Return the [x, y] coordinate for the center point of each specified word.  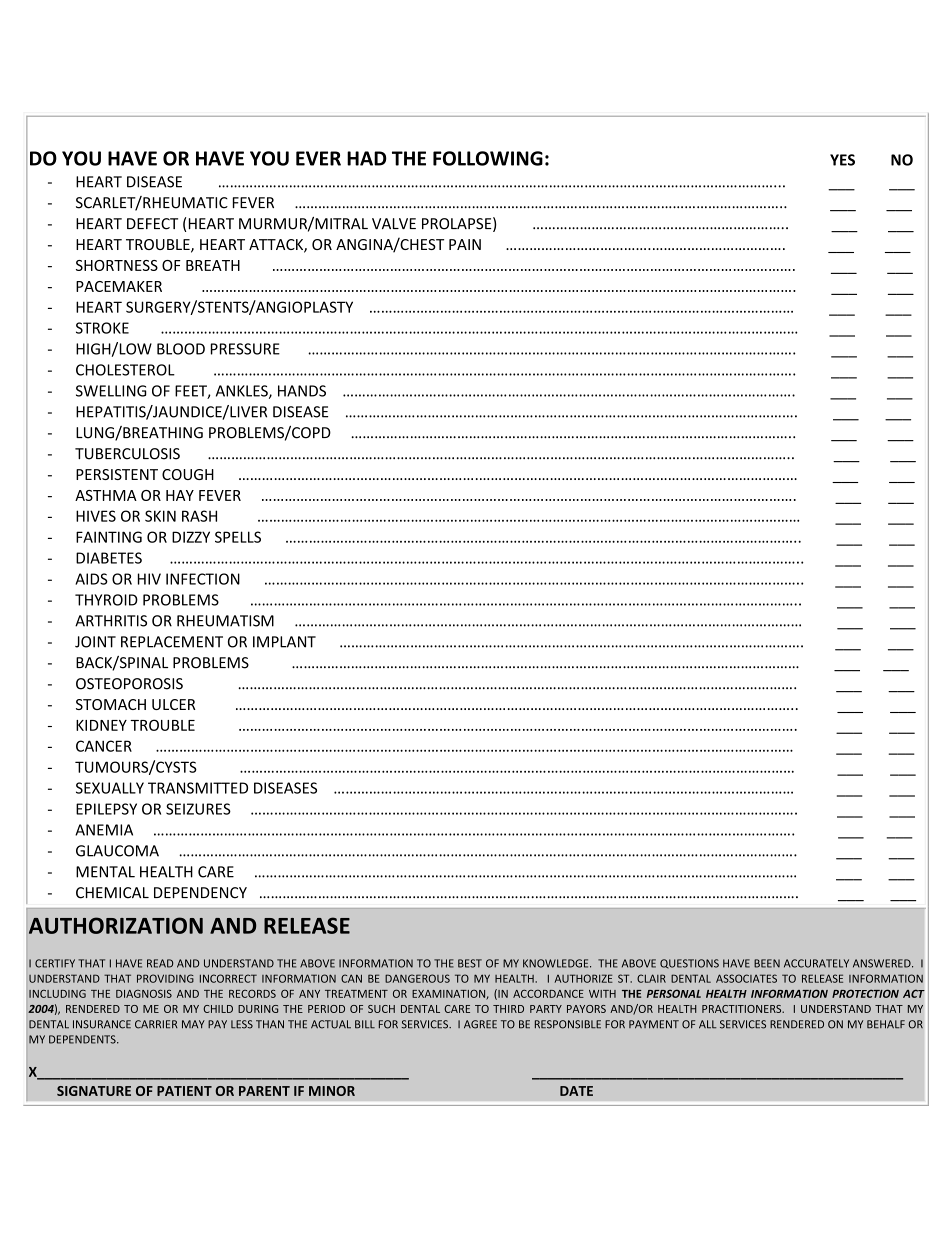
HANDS [302, 391]
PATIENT [184, 1091]
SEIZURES [198, 809]
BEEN [767, 963]
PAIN [465, 244]
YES [842, 160]
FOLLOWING [488, 158]
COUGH [188, 474]
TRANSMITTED [198, 788]
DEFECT [152, 224]
